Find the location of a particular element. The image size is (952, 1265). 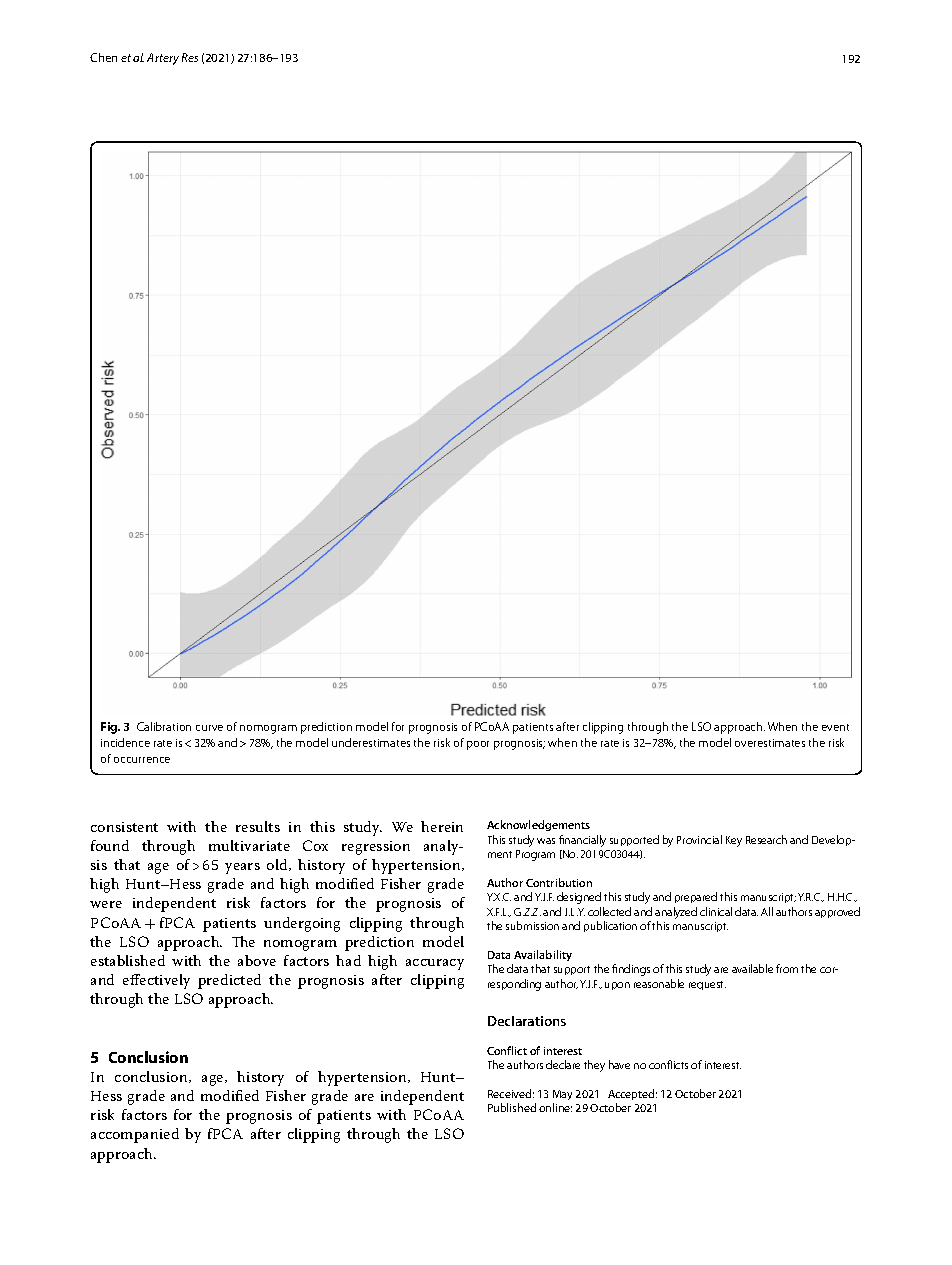

overestimates is located at coordinates (770, 743).
